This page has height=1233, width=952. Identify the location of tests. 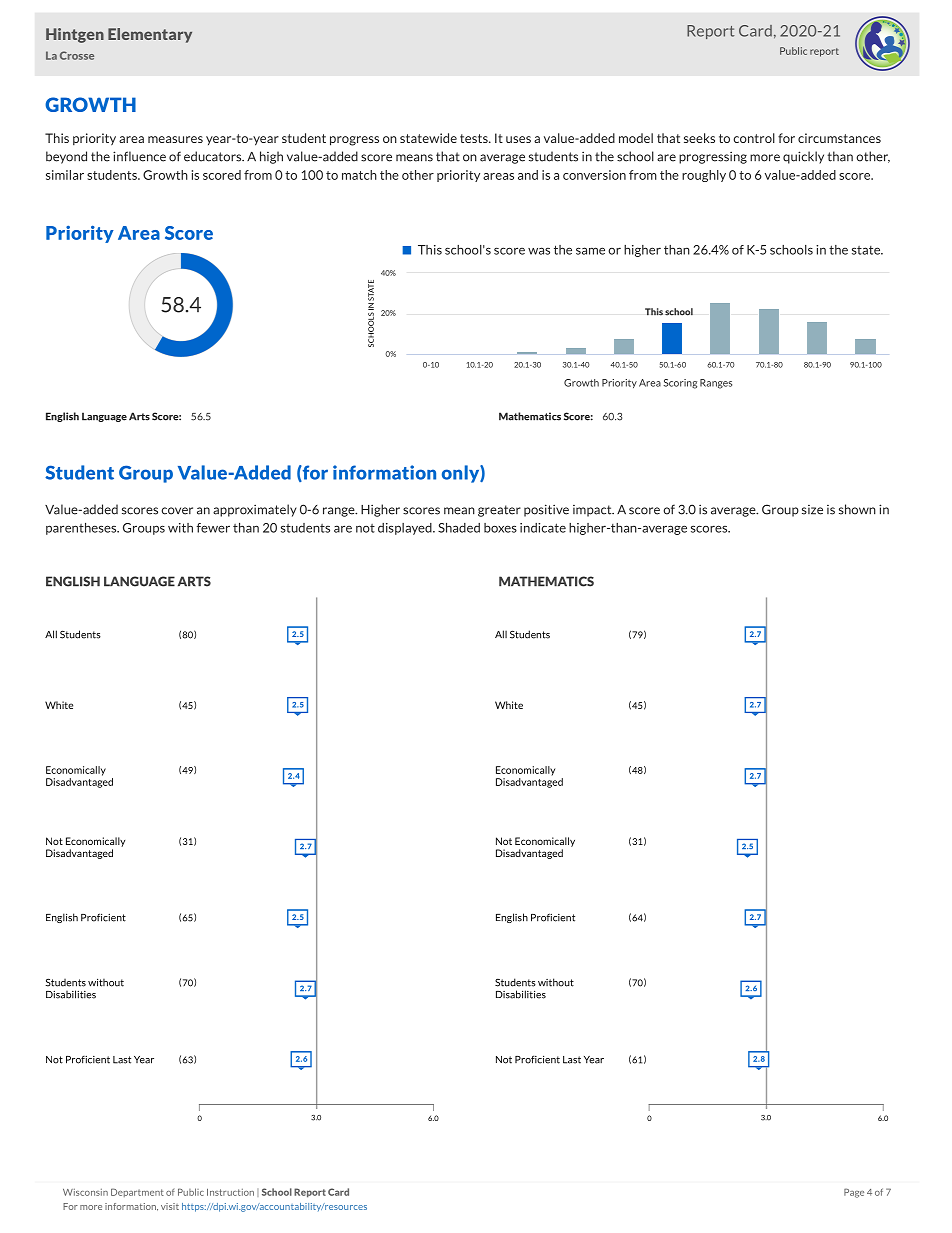
(475, 138).
